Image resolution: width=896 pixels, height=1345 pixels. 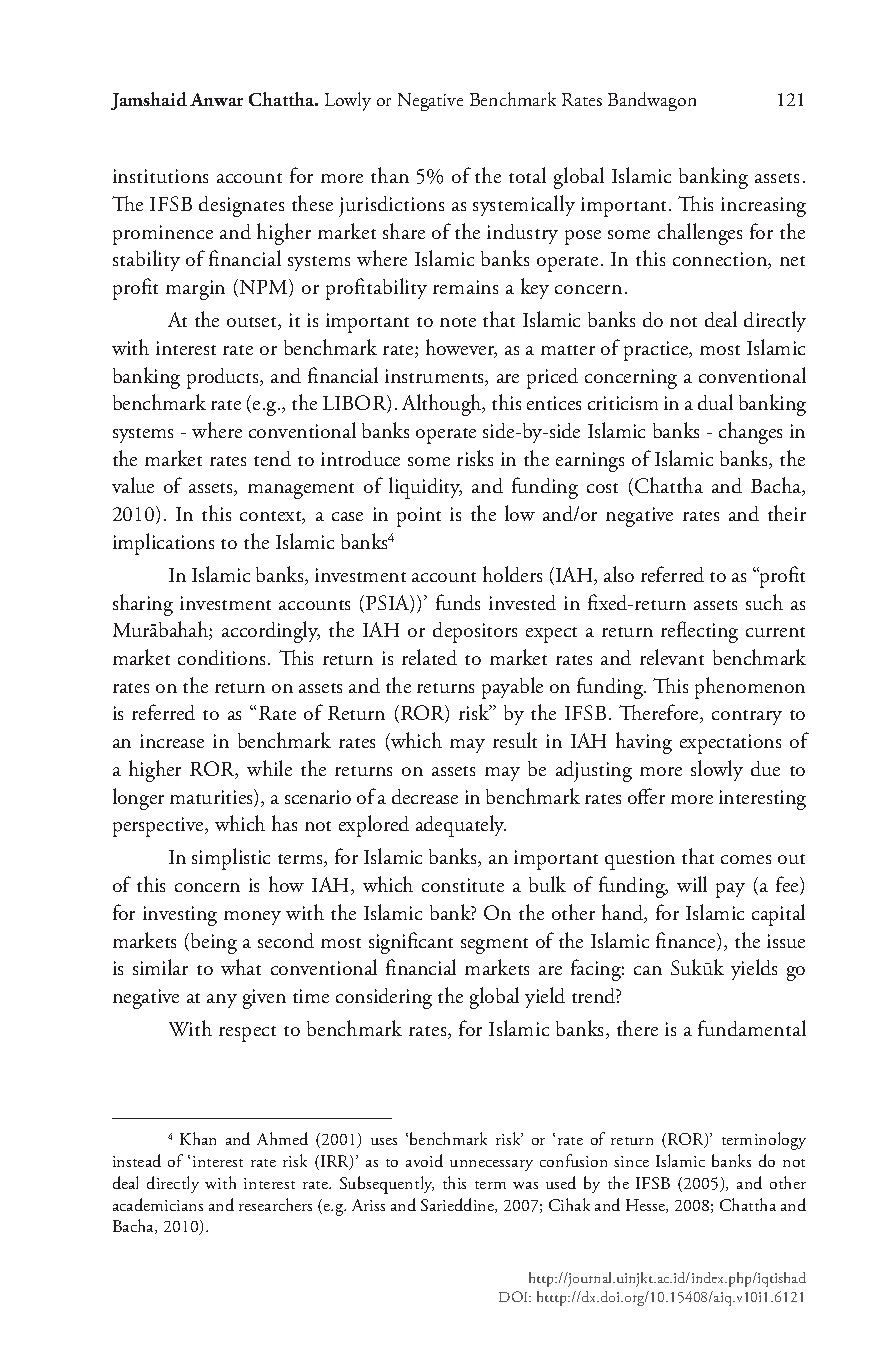 I want to click on being, so click(x=214, y=943).
